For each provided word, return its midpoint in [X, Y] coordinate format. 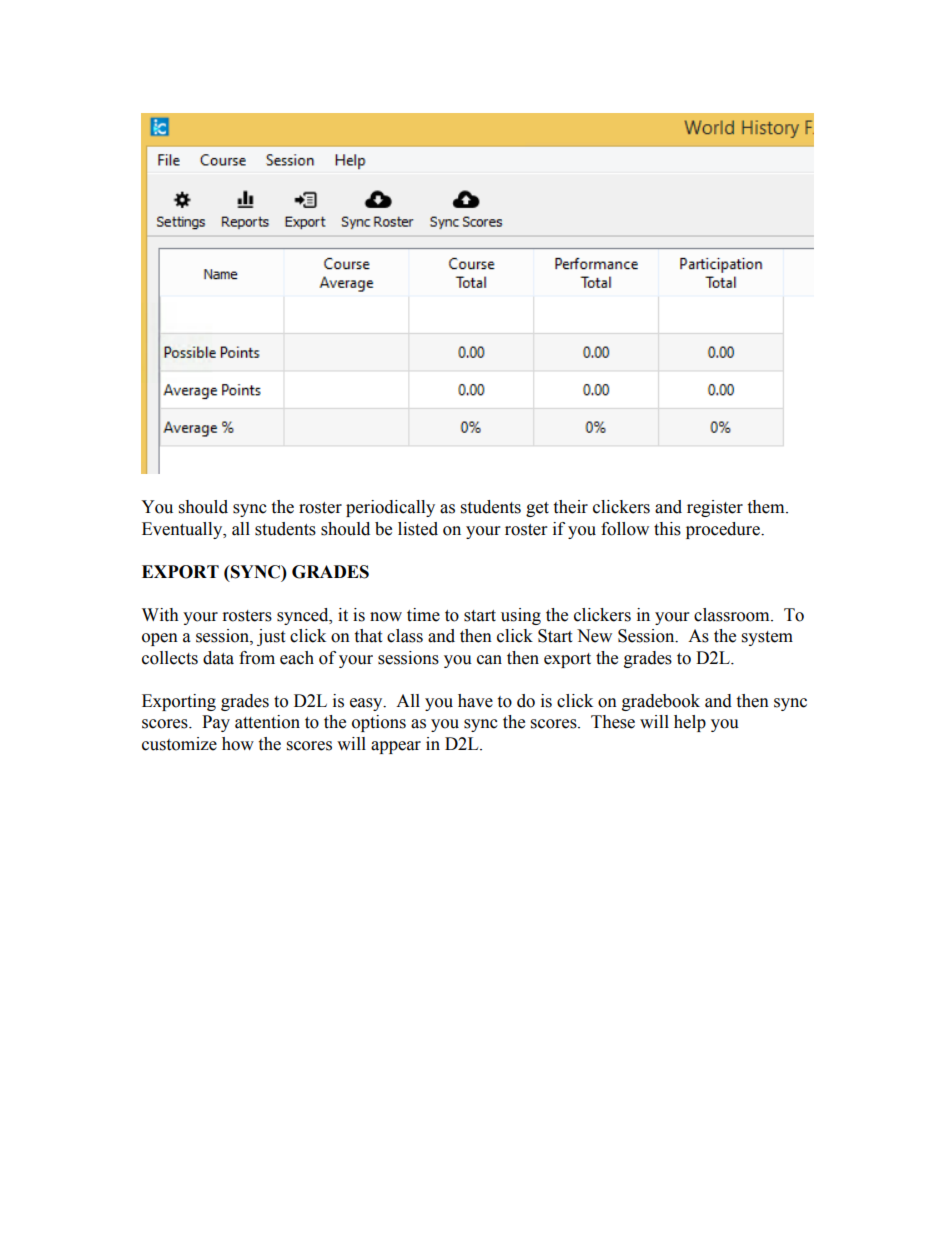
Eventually [183, 530]
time [423, 615]
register [715, 508]
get [537, 509]
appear [396, 747]
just [271, 637]
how [238, 744]
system [767, 638]
